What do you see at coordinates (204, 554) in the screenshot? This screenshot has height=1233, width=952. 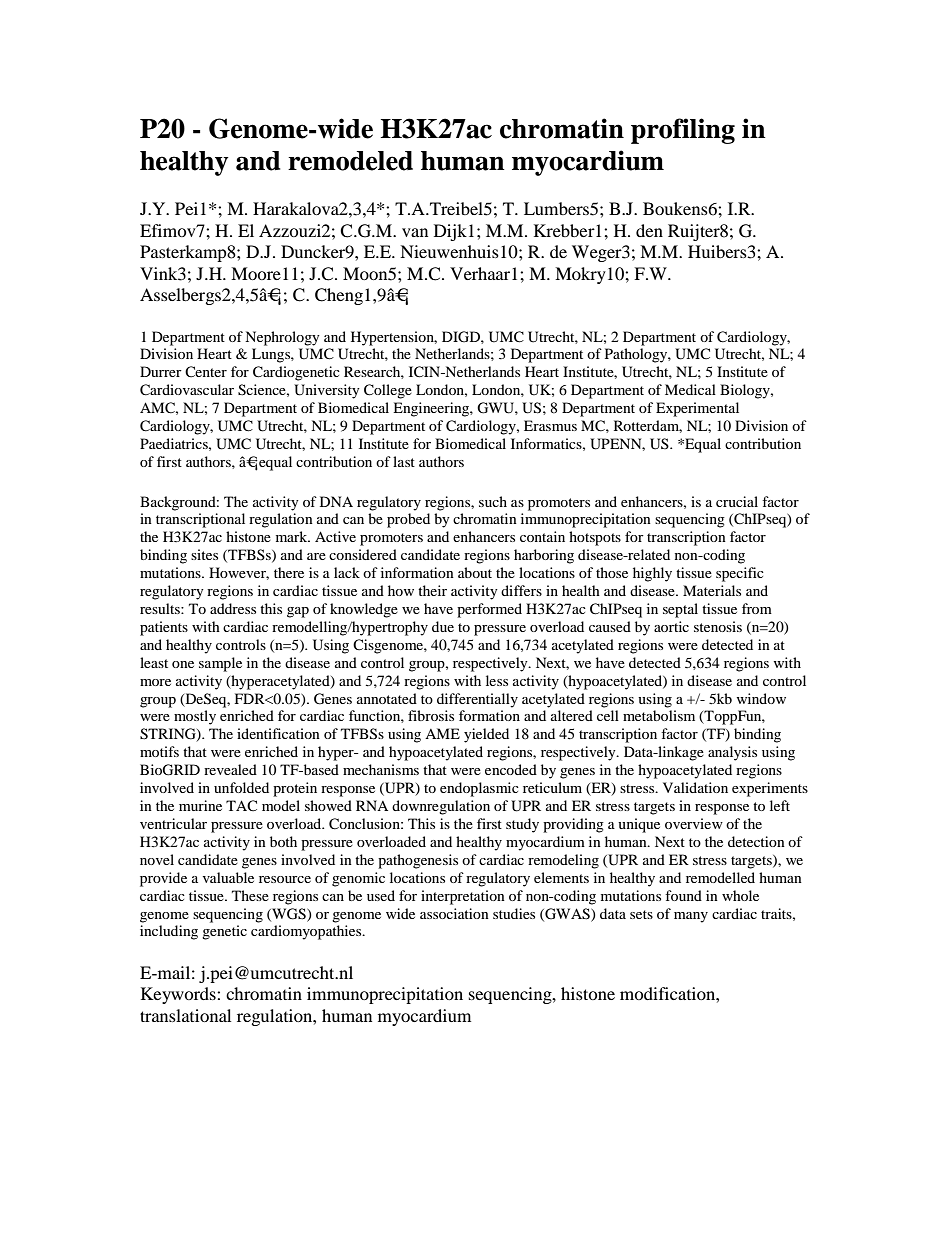 I see `sites` at bounding box center [204, 554].
